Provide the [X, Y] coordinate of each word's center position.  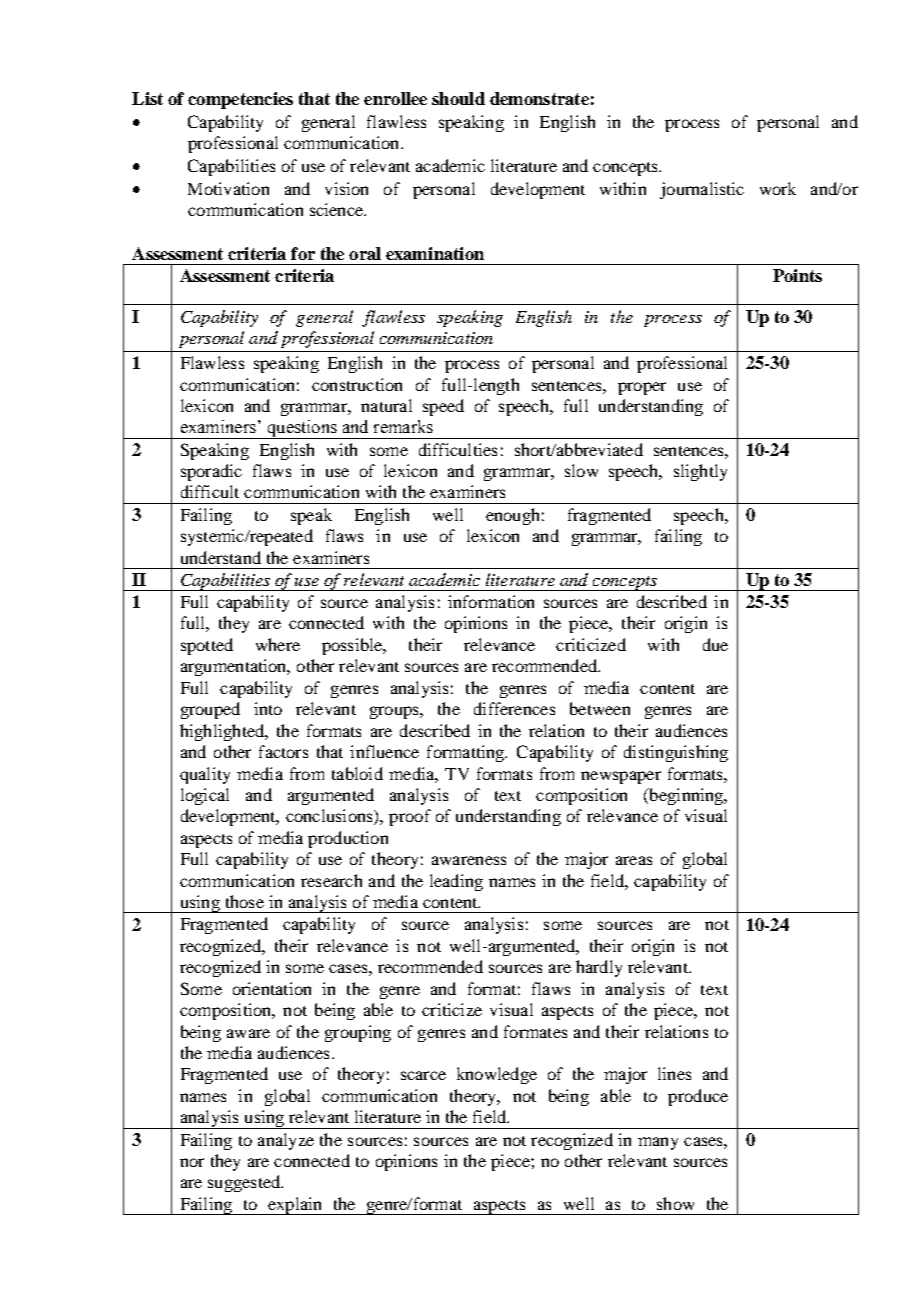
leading [456, 882]
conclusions [330, 817]
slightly [700, 472]
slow [581, 470]
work [778, 188]
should [458, 98]
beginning [686, 796]
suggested [245, 1183]
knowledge [497, 1075]
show [675, 1203]
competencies [240, 100]
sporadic [211, 472]
